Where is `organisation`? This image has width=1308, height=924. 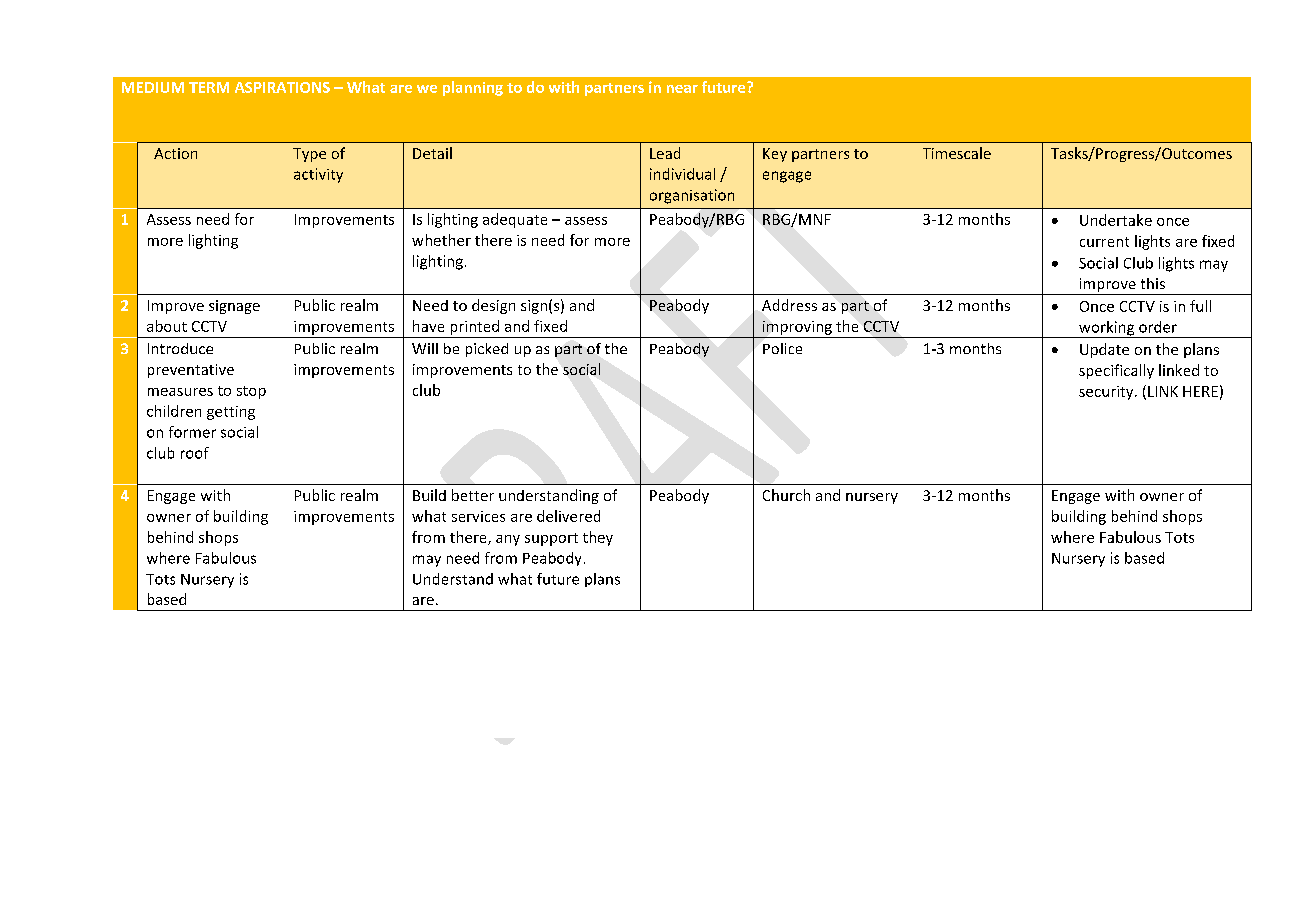 organisation is located at coordinates (692, 196).
